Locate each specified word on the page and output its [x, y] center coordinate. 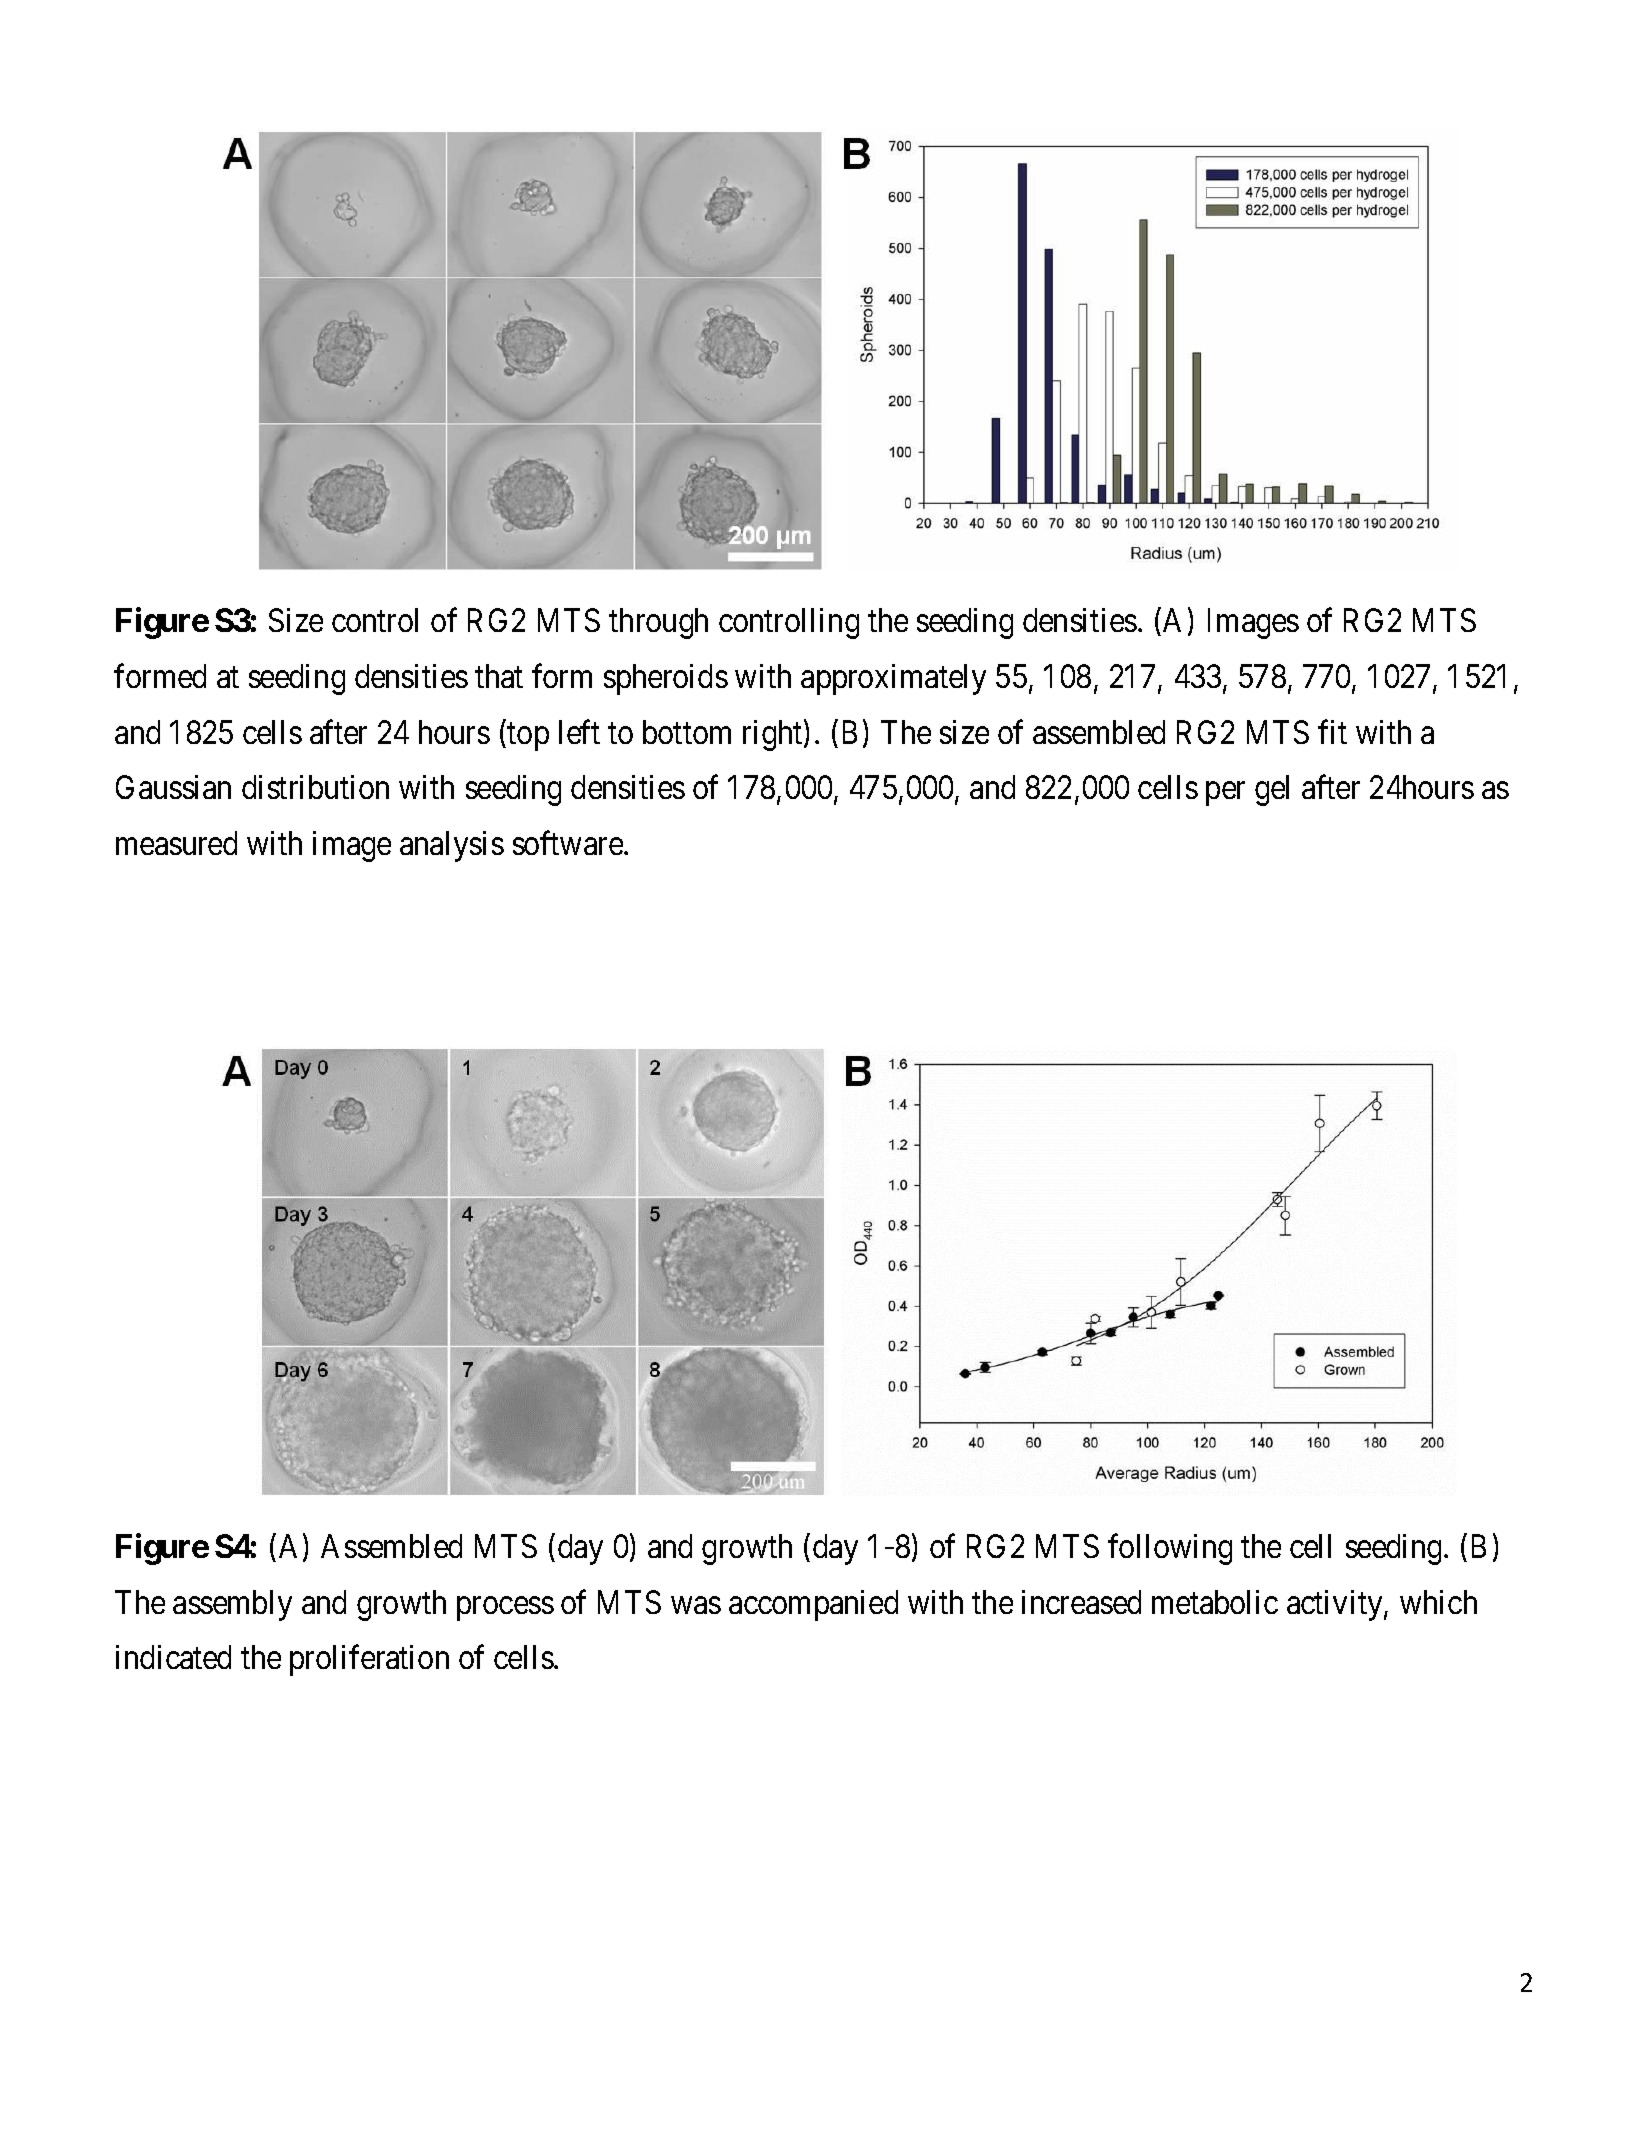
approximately [893, 679]
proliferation [369, 1660]
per [1225, 794]
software [568, 843]
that [499, 676]
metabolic [1215, 1602]
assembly [232, 1605]
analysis [452, 846]
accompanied [813, 1605]
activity [1336, 1605]
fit [1332, 732]
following [1170, 1549]
